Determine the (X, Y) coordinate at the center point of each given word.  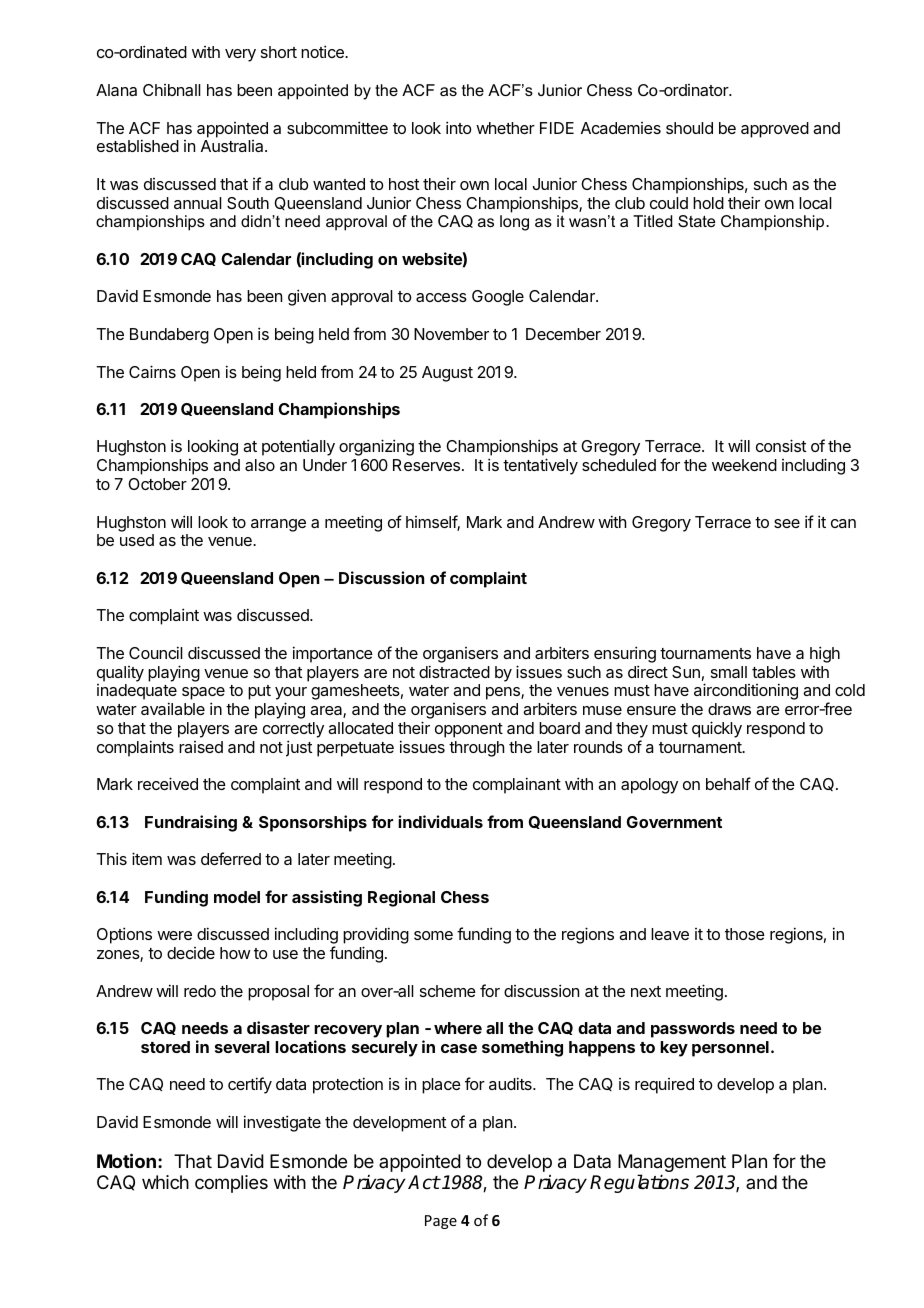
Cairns (152, 371)
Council (156, 652)
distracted (454, 671)
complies (231, 1184)
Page (441, 1222)
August (447, 374)
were (174, 935)
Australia (233, 146)
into (459, 127)
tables (774, 672)
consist (781, 445)
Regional (401, 898)
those (745, 934)
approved (775, 130)
